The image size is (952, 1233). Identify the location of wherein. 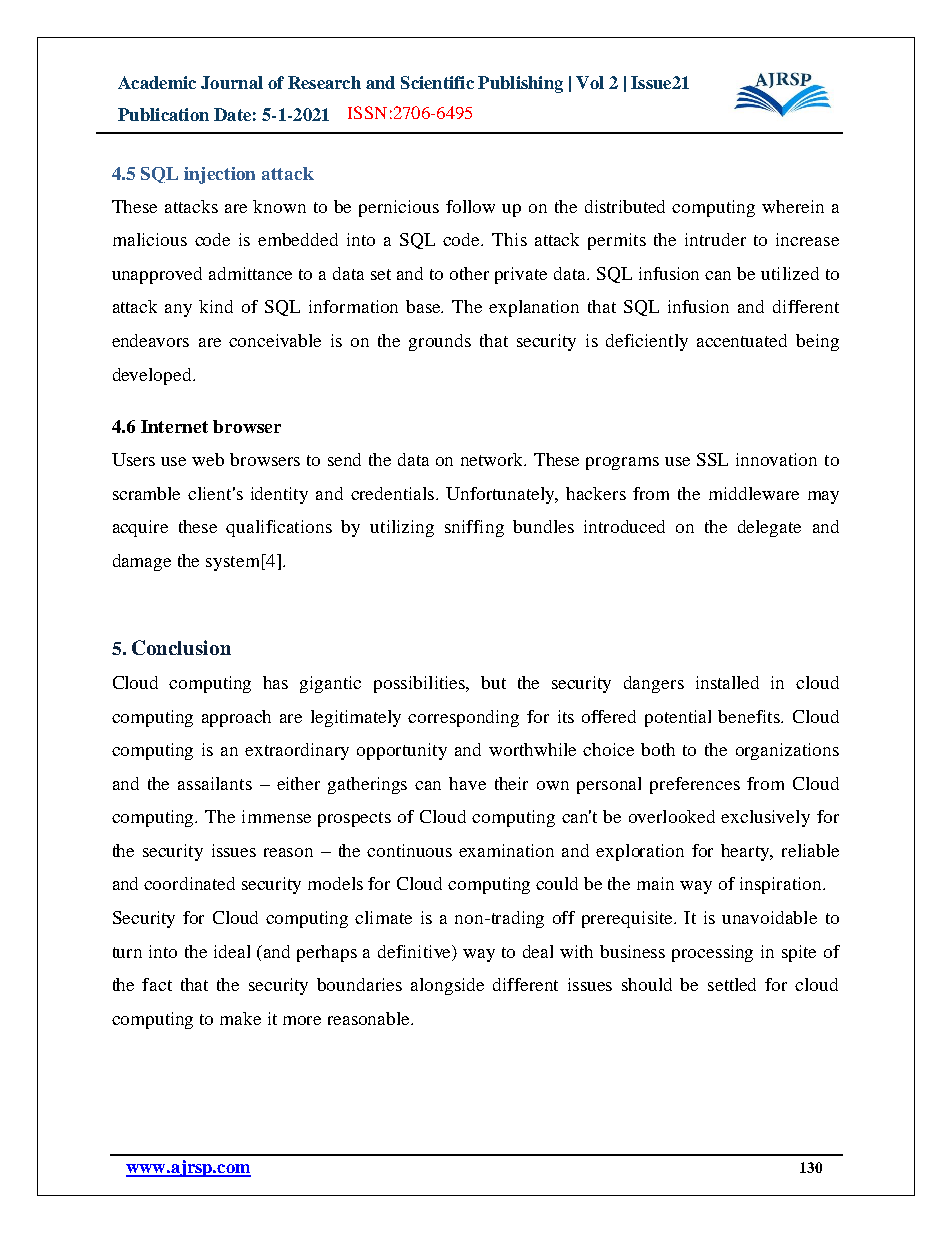
(793, 206).
